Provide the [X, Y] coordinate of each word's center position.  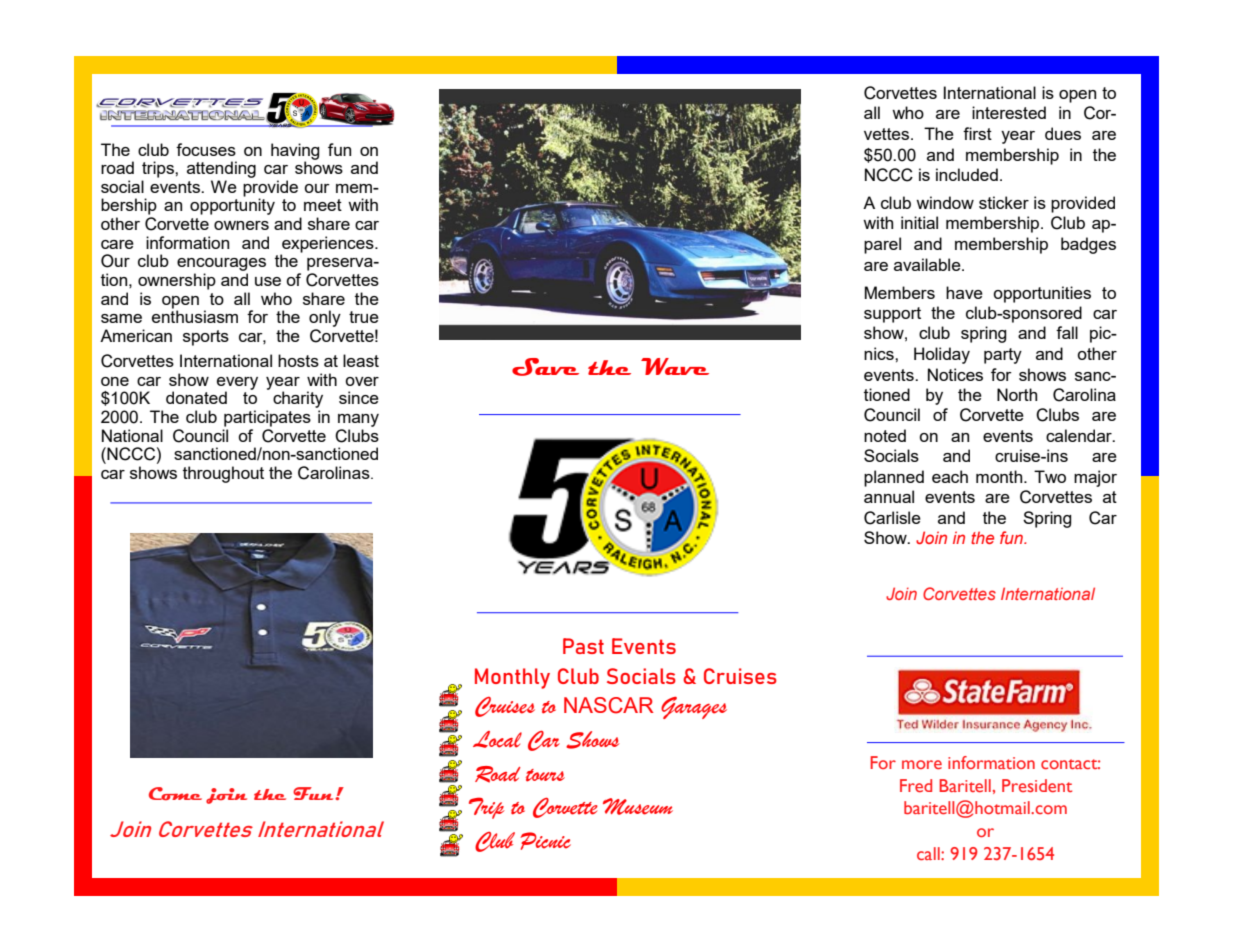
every [237, 384]
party [1003, 356]
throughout [223, 474]
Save [545, 367]
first [977, 133]
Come [175, 793]
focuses [206, 149]
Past [583, 646]
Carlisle [892, 518]
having [295, 152]
